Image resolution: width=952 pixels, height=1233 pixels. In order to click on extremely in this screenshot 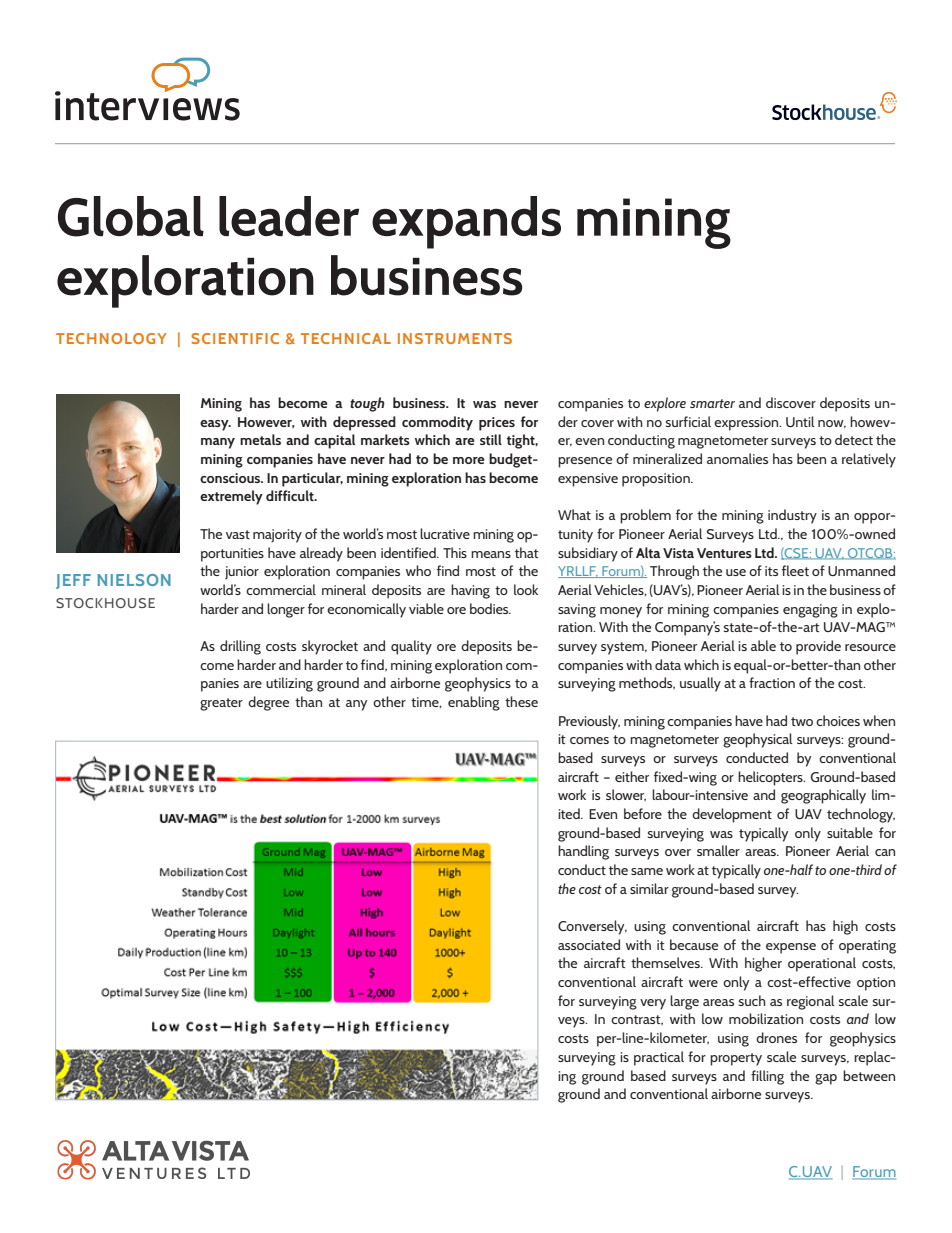, I will do `click(231, 497)`.
